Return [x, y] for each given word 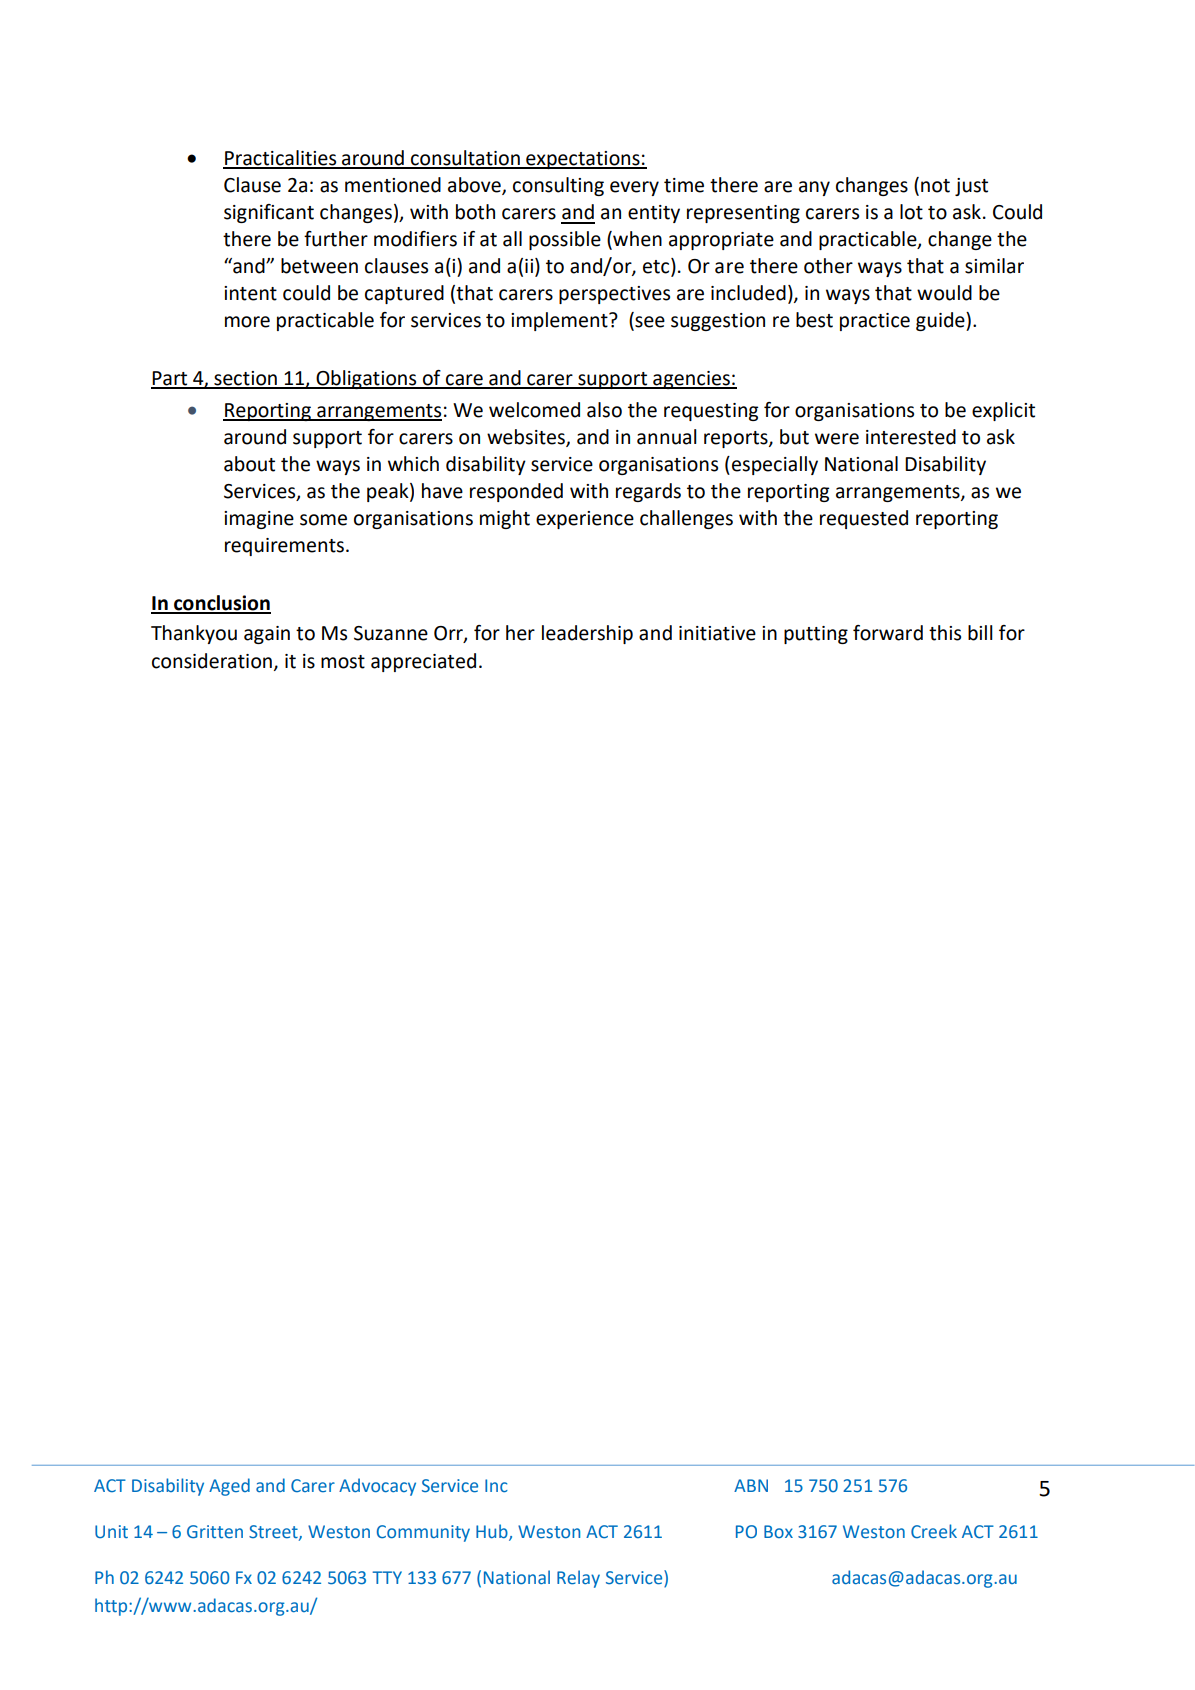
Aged [229, 1487]
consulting [558, 186]
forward [888, 633]
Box [778, 1531]
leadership [587, 634]
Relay [578, 1579]
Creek [934, 1531]
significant [269, 213]
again [267, 635]
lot [911, 212]
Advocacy [377, 1487]
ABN [751, 1485]
